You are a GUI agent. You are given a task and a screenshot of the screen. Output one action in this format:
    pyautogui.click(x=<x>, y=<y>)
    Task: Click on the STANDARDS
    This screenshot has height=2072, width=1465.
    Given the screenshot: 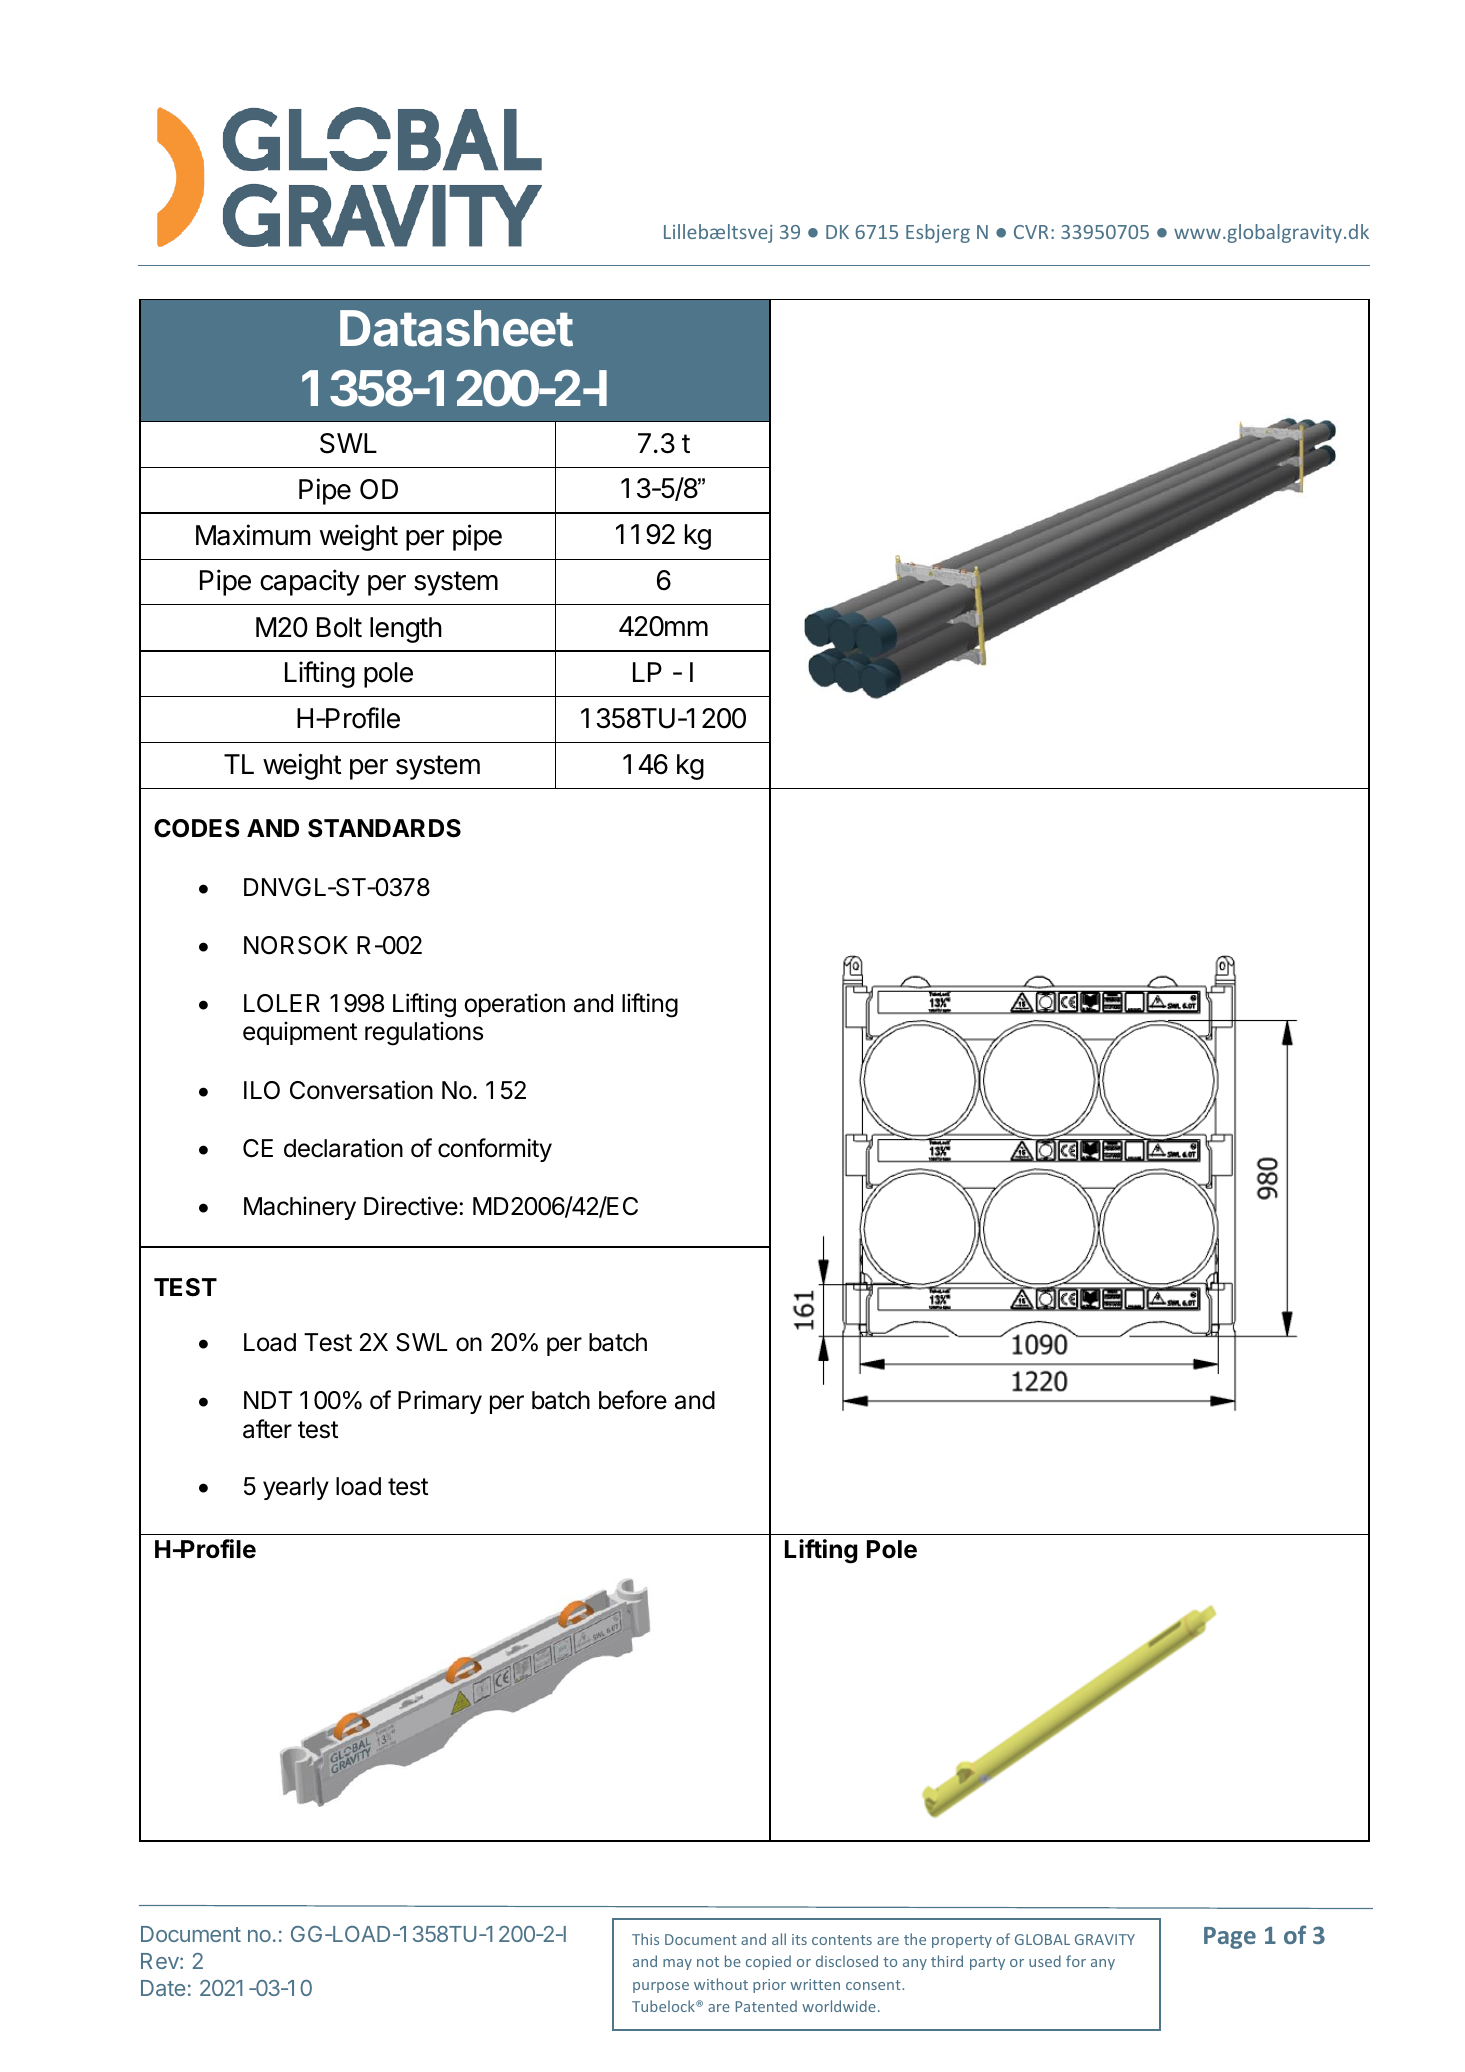 What is the action you would take?
    pyautogui.click(x=384, y=828)
